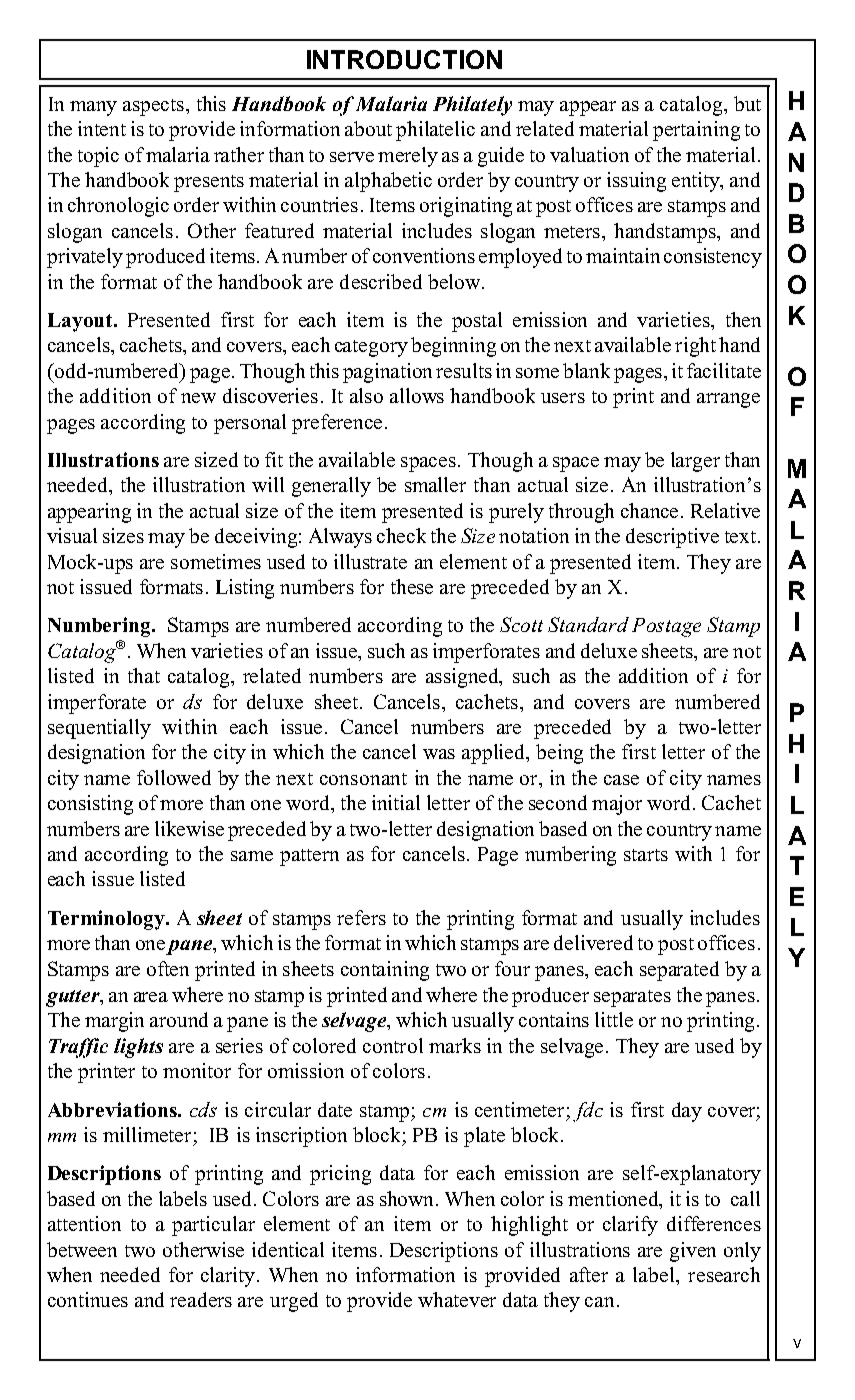  What do you see at coordinates (417, 395) in the page?
I see `allows` at bounding box center [417, 395].
